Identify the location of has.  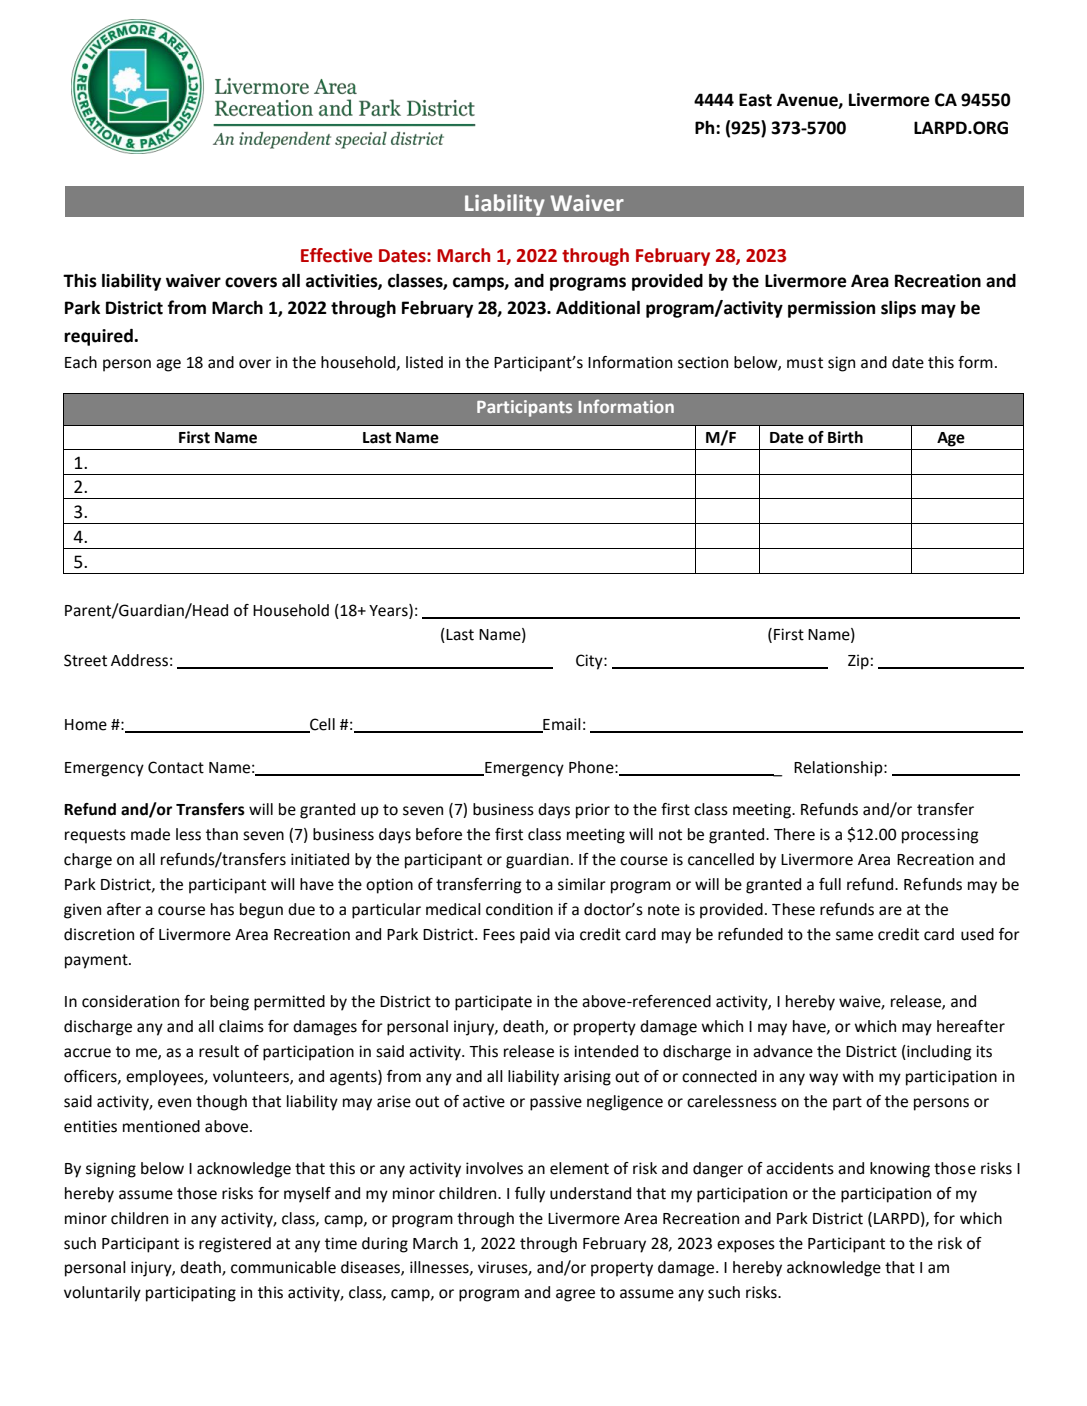
(222, 909).
